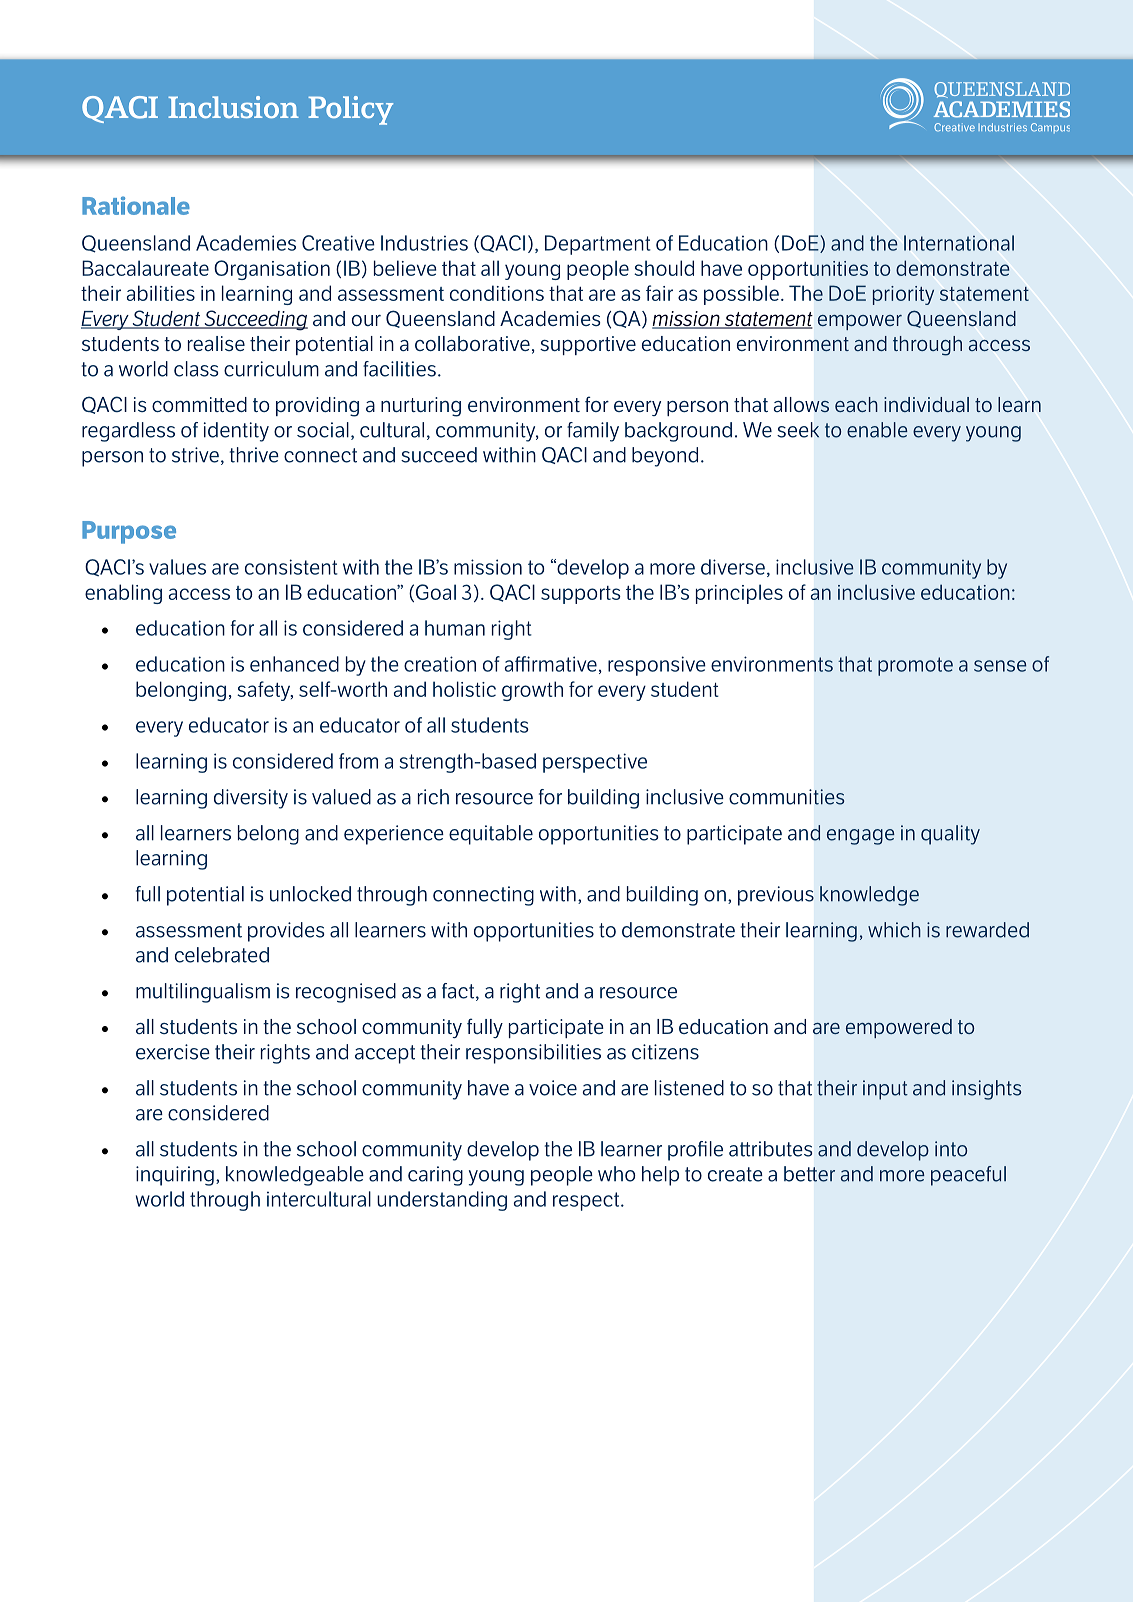  Describe the element at coordinates (959, 243) in the document. I see `International` at that location.
